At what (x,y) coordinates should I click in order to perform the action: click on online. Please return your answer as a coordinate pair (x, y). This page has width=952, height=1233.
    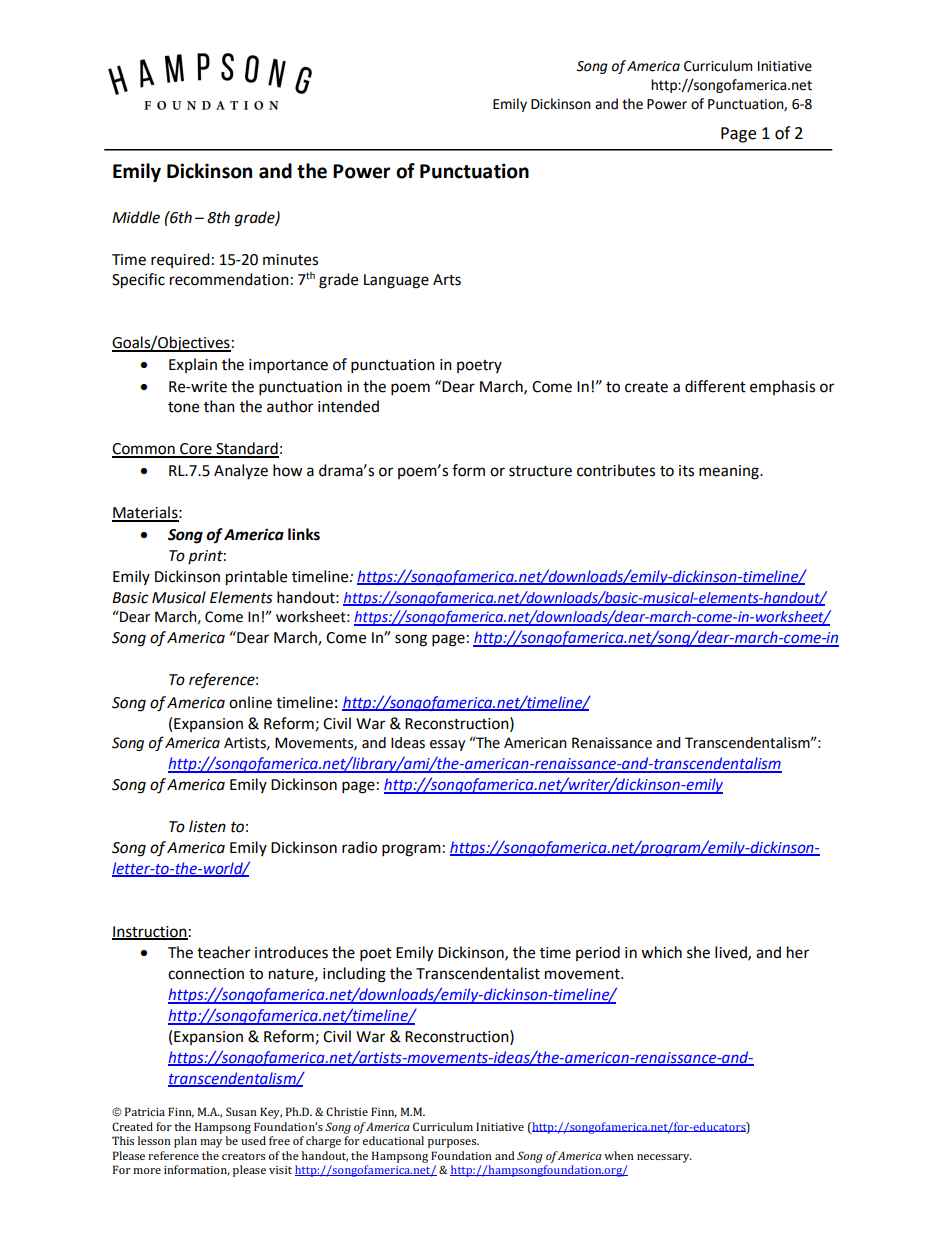
    Looking at the image, I should click on (250, 702).
